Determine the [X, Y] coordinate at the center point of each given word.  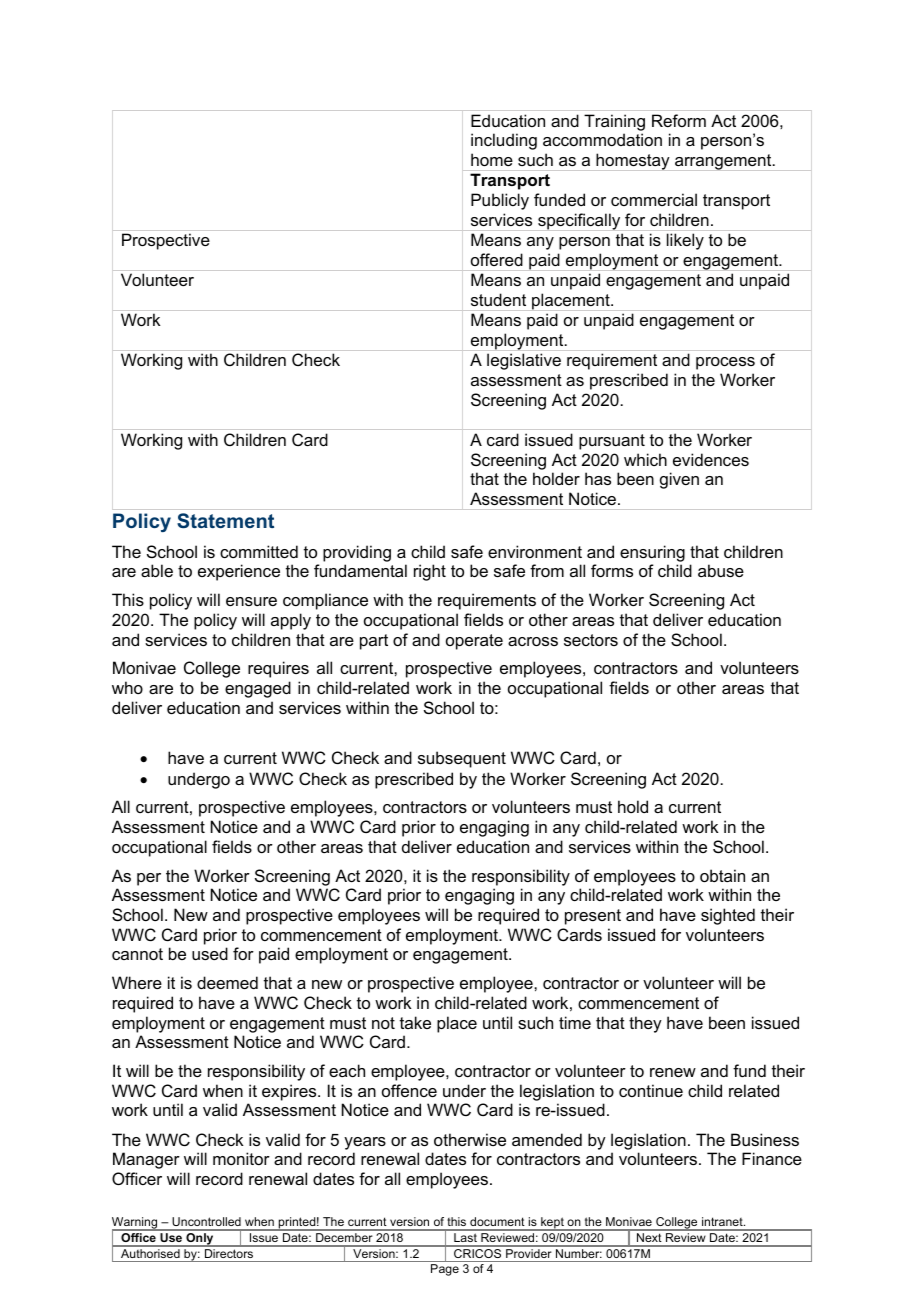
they [645, 1024]
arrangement [723, 162]
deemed [227, 982]
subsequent [462, 759]
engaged [258, 689]
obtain [722, 875]
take [415, 1022]
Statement [225, 520]
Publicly [500, 201]
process [725, 363]
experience [239, 572]
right [430, 572]
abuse [721, 570]
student [498, 299]
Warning [136, 1224]
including [504, 141]
